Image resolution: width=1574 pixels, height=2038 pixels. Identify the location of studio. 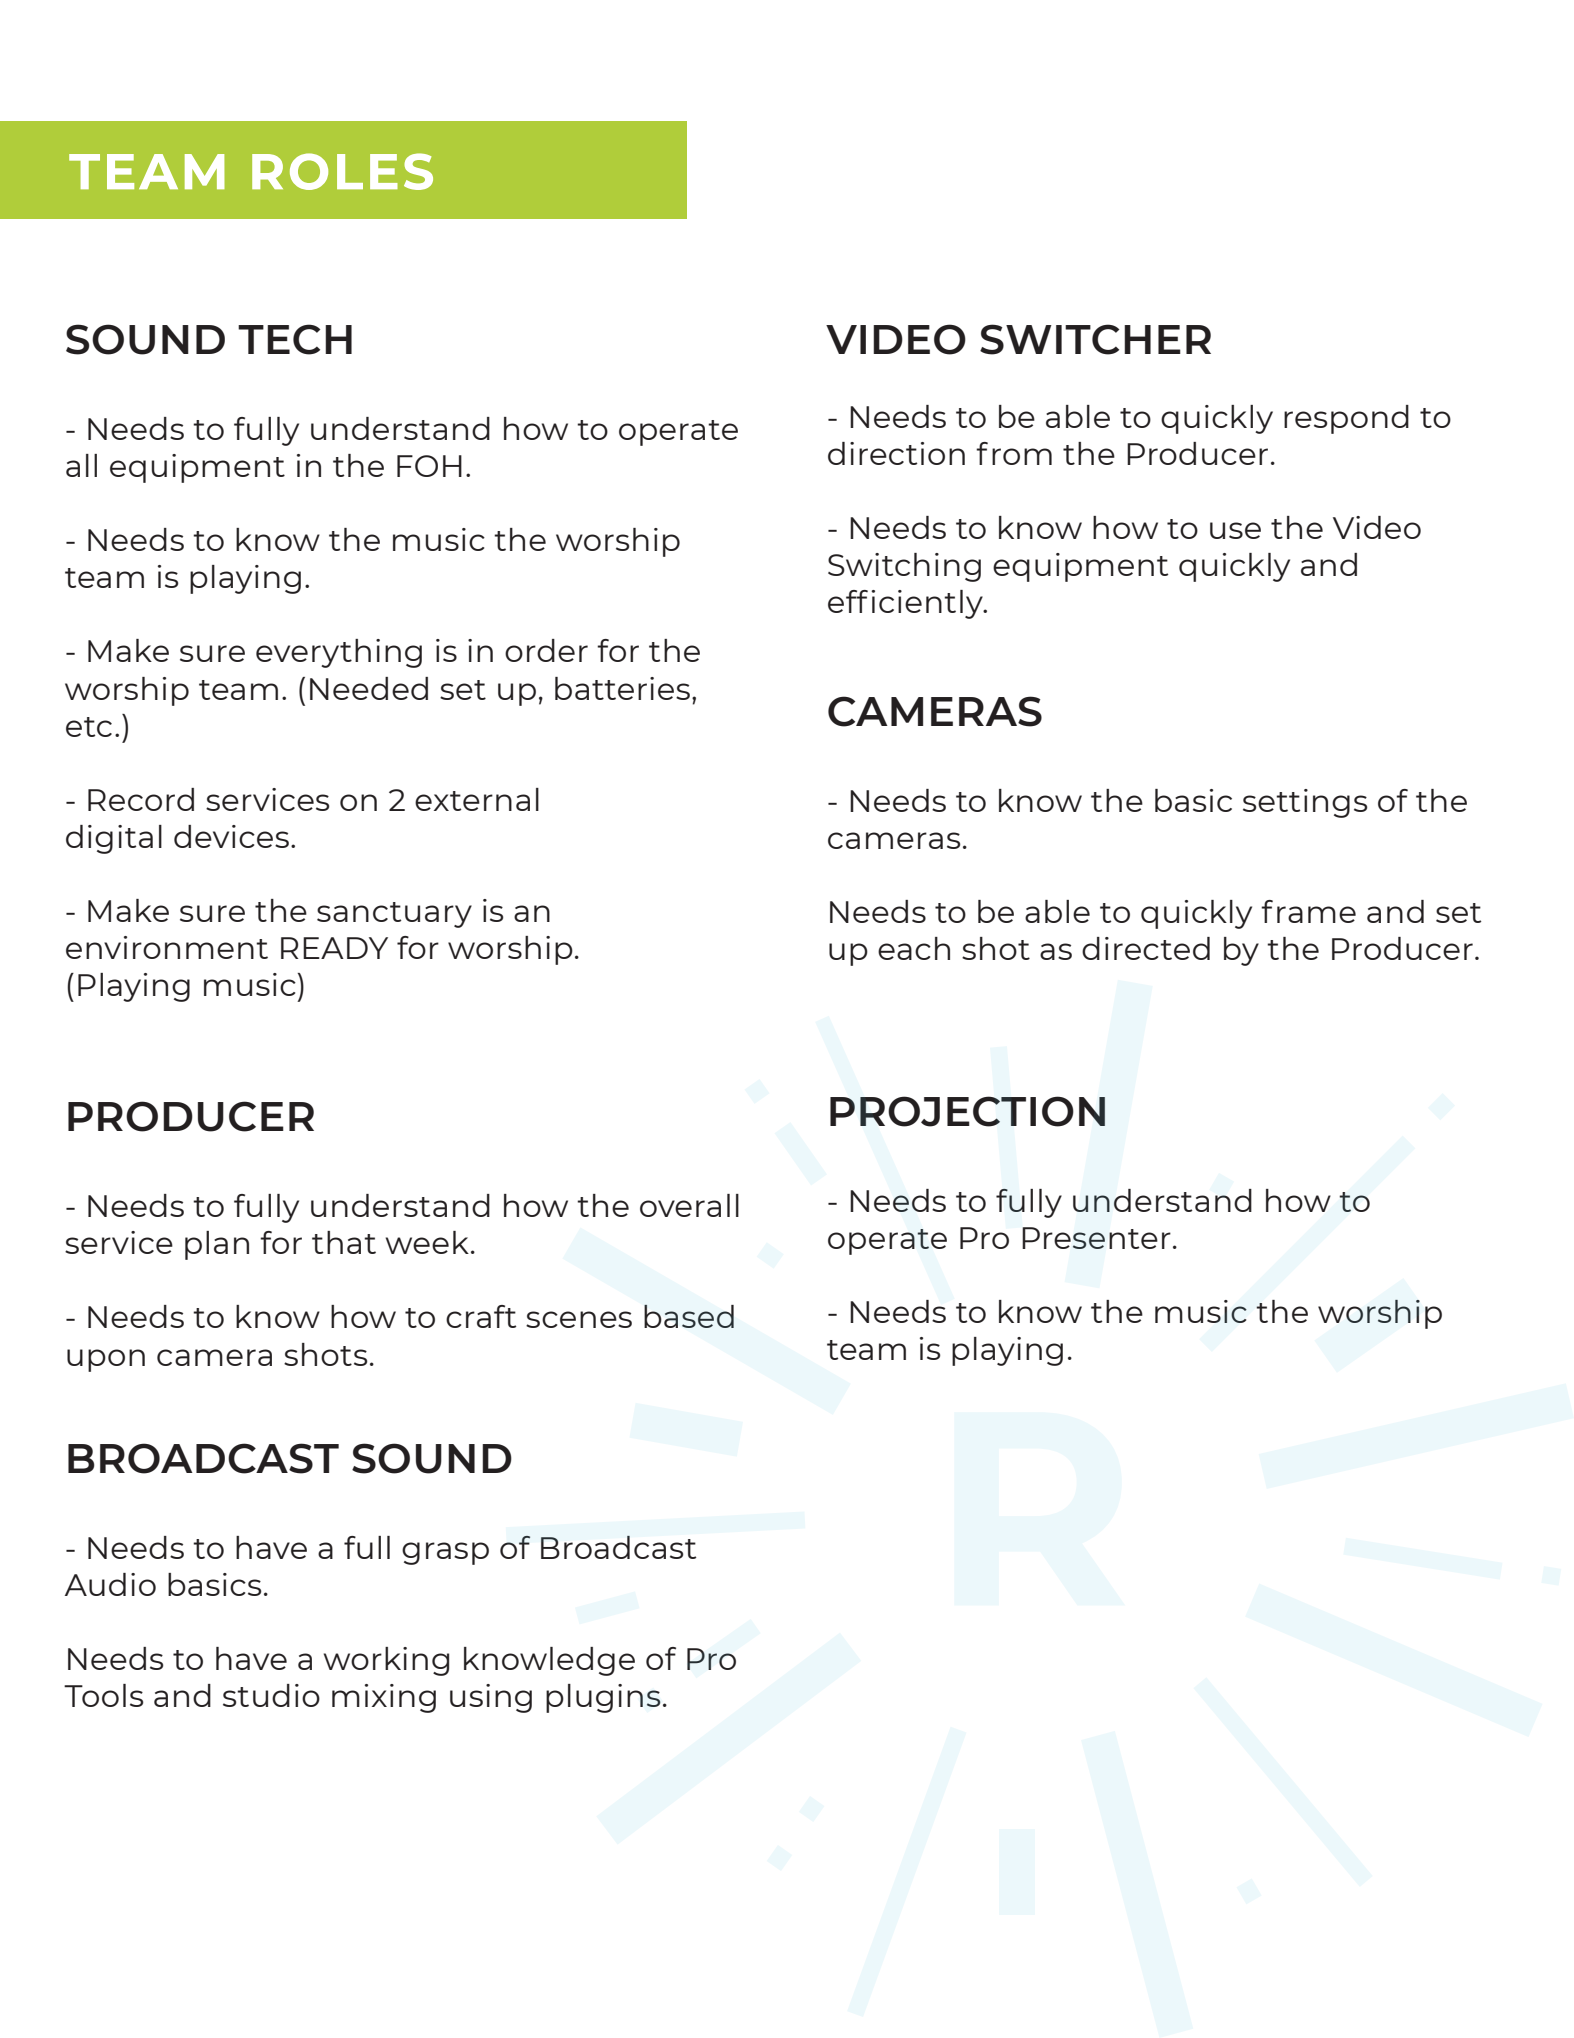
(271, 1695).
